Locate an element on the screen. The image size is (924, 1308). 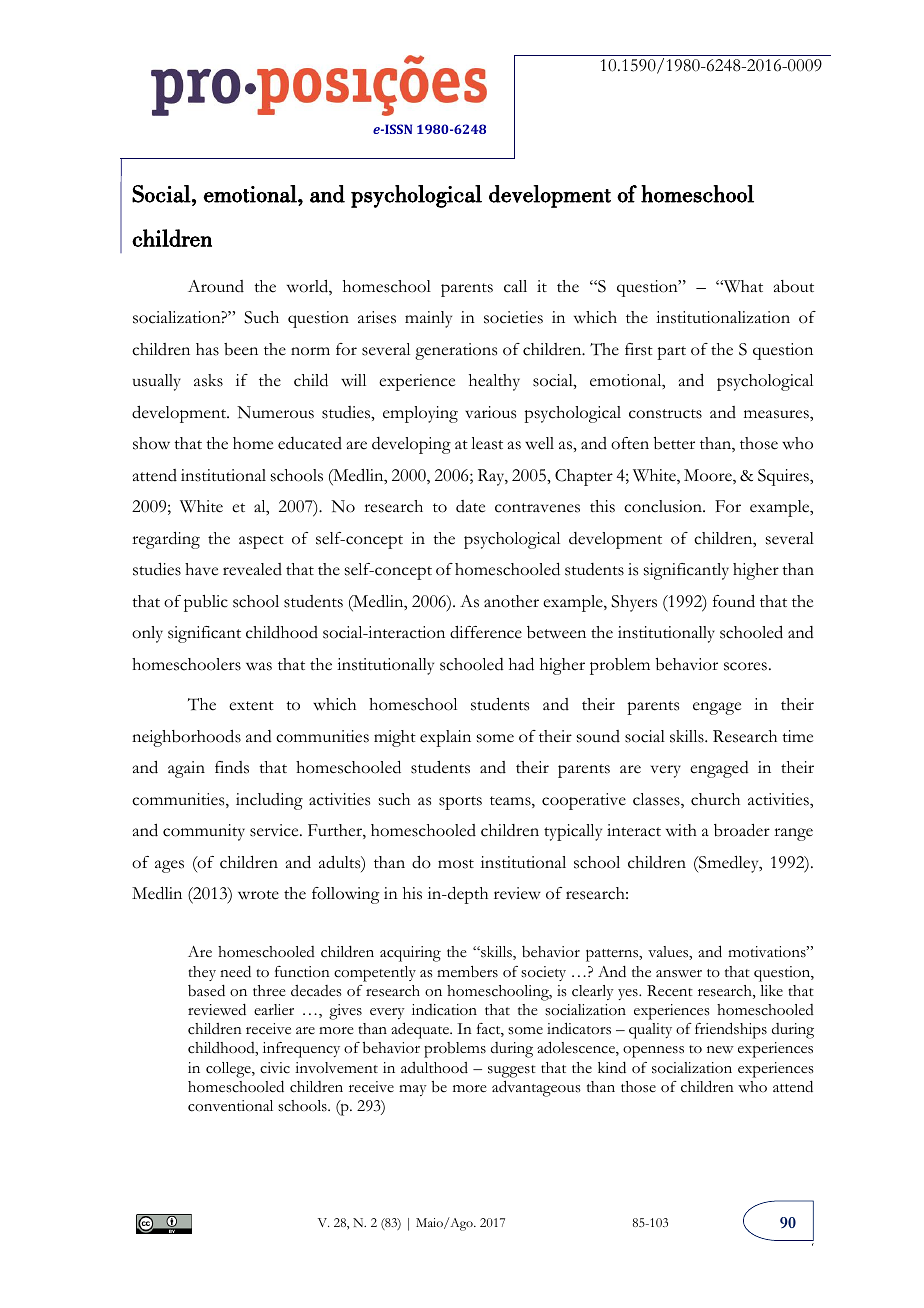
community is located at coordinates (204, 832).
